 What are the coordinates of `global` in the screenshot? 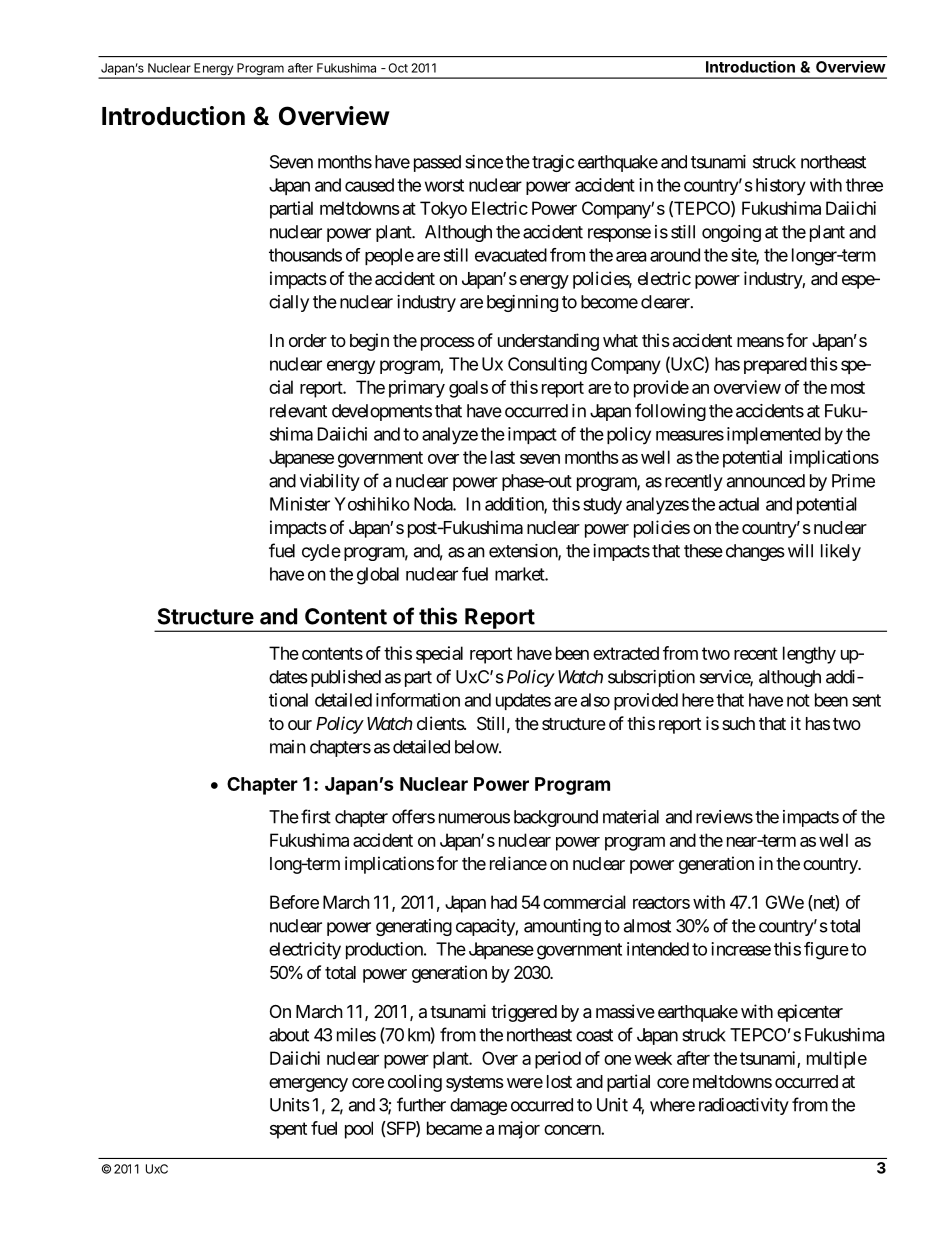 It's located at (378, 576).
